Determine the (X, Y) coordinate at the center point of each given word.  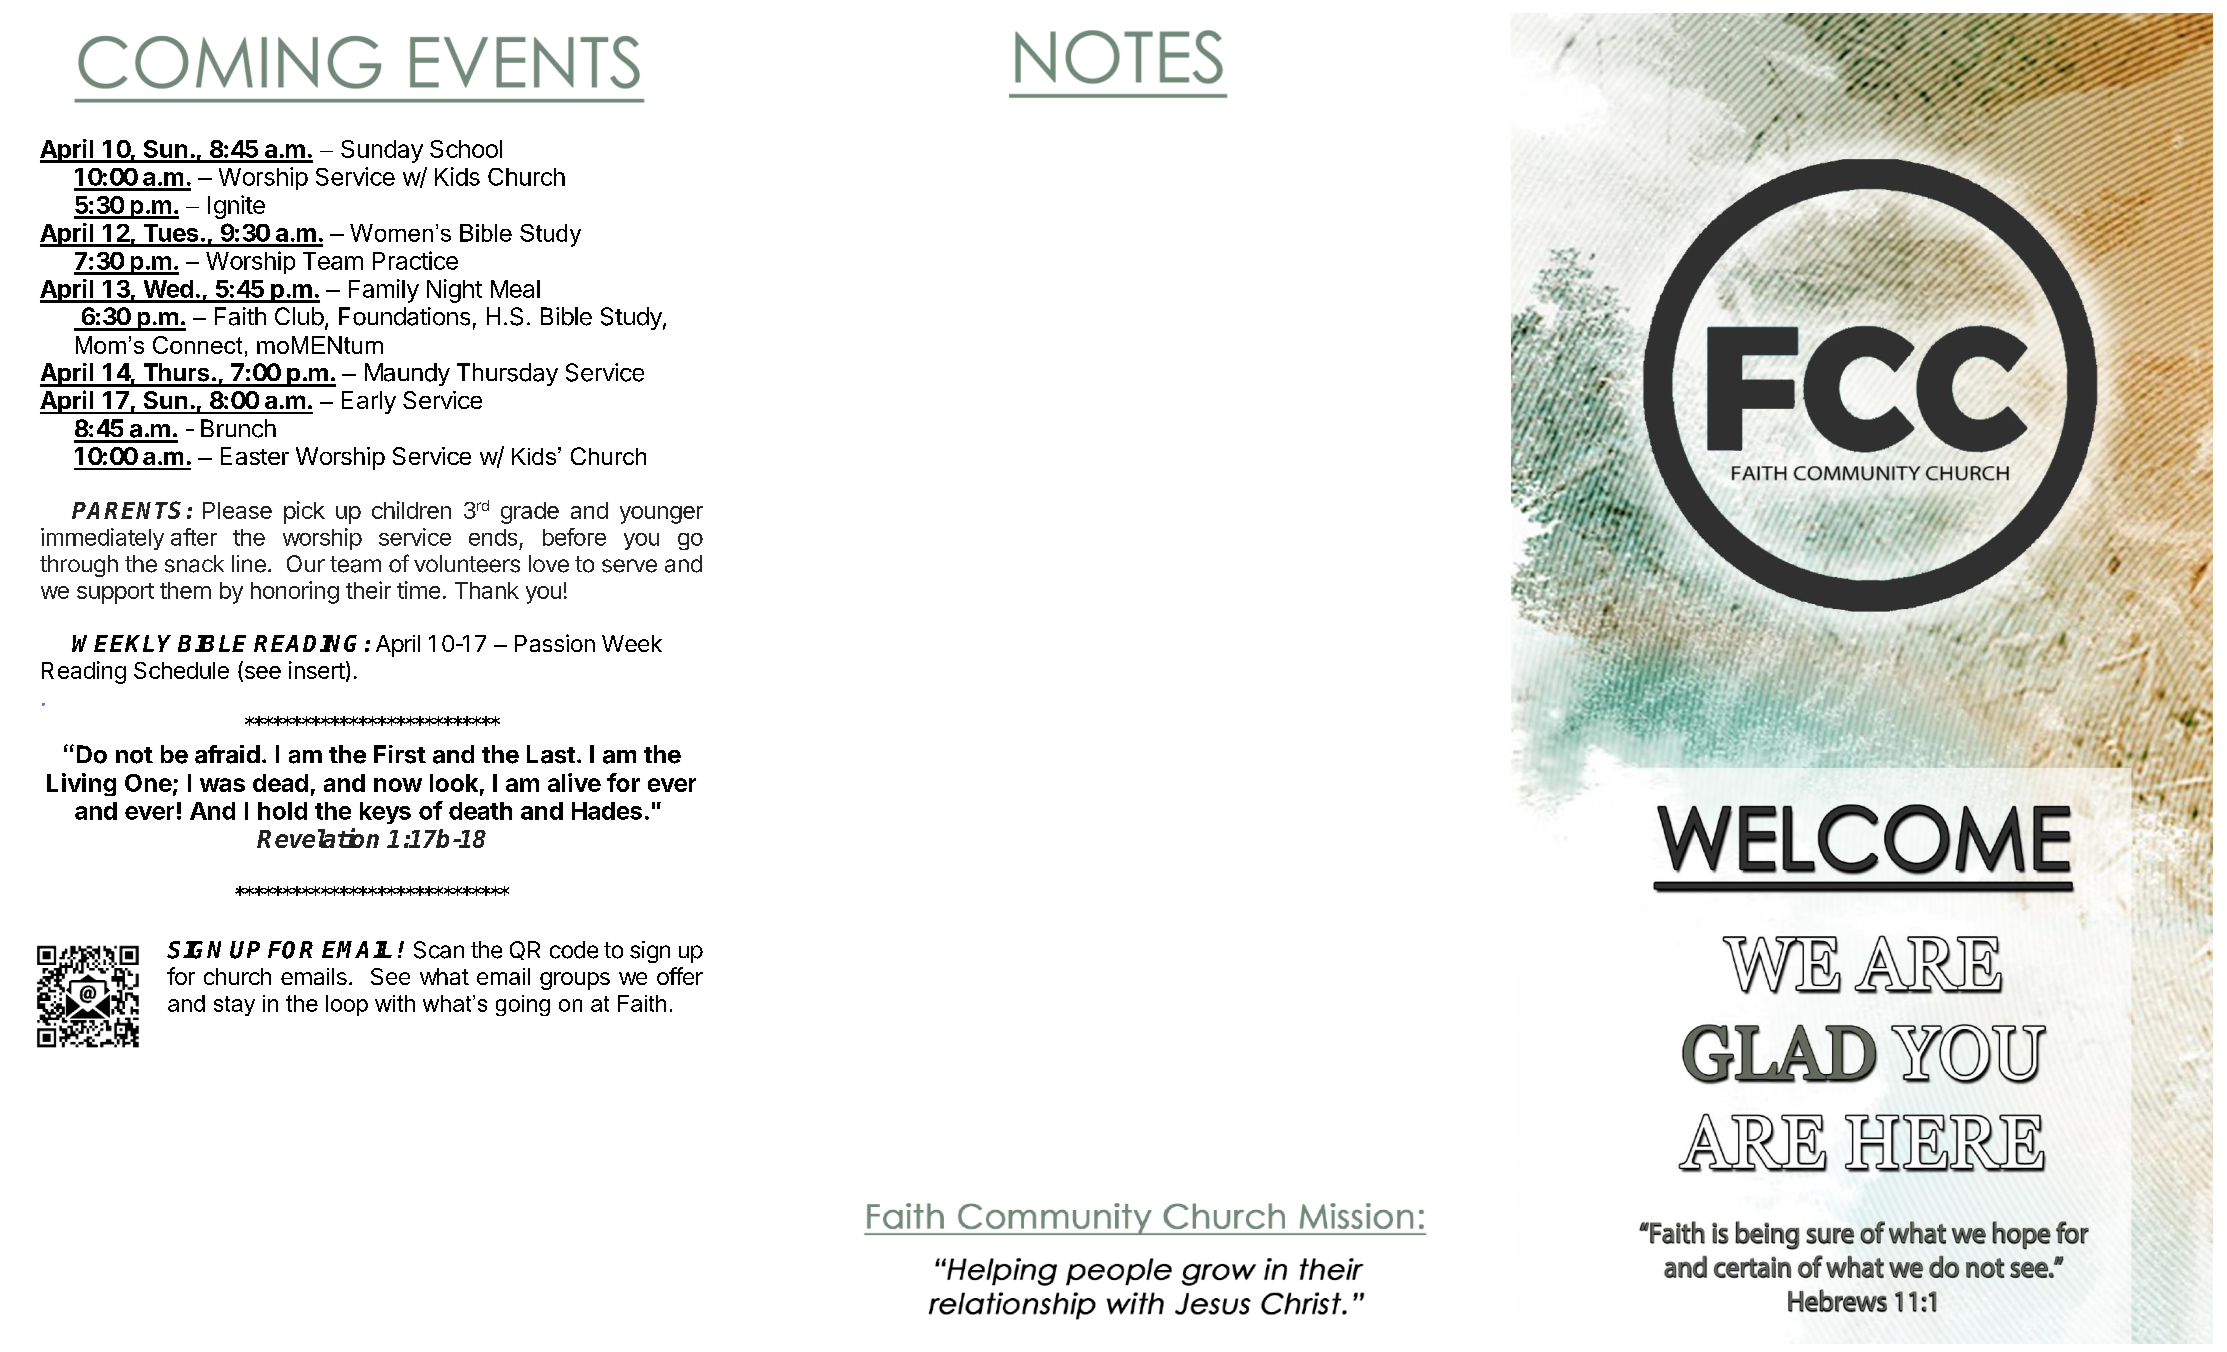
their (368, 590)
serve (629, 566)
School (466, 149)
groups (575, 981)
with (395, 1003)
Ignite (236, 207)
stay (234, 1006)
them (185, 590)
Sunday (382, 151)
